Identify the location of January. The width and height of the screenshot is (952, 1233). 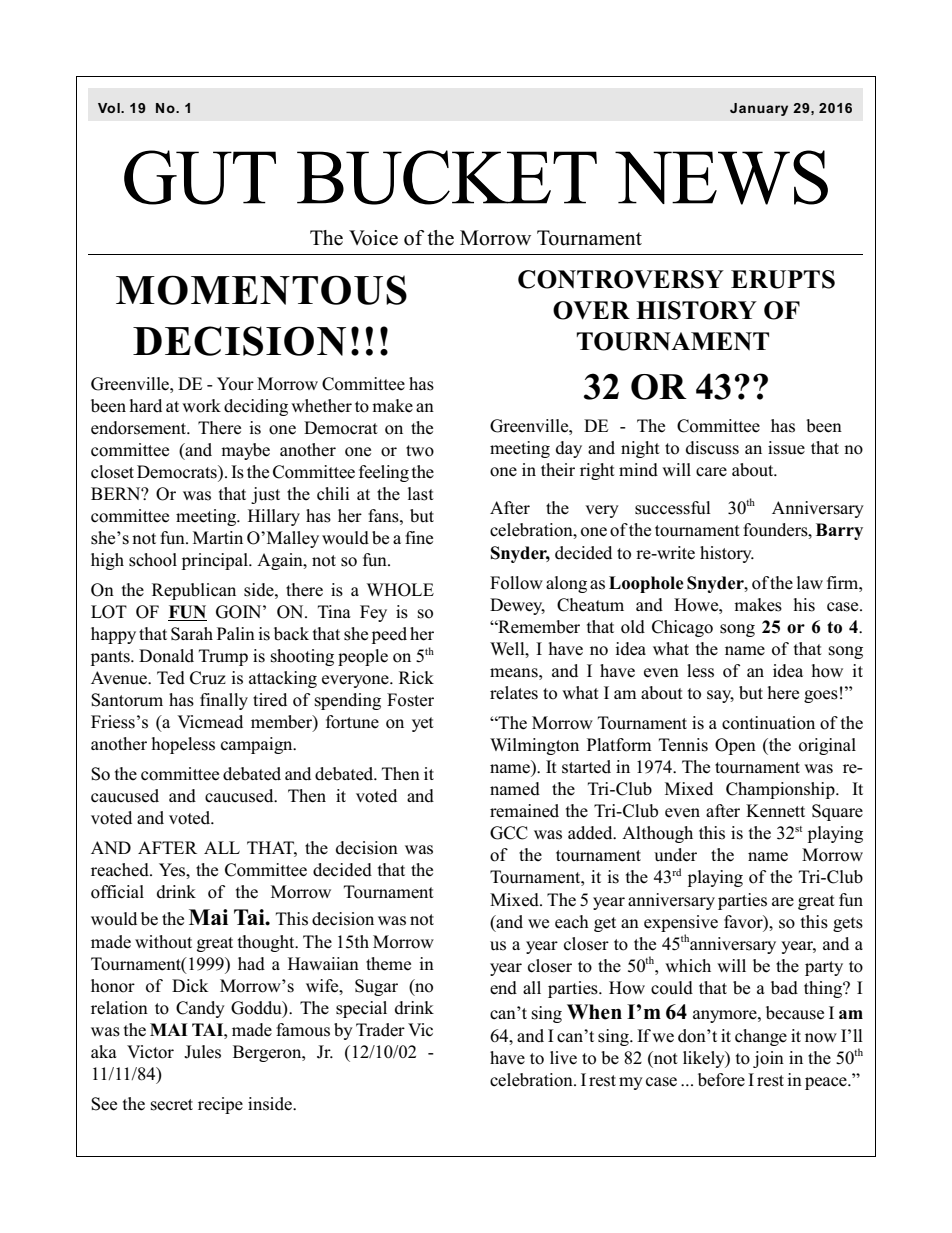
(759, 109).
